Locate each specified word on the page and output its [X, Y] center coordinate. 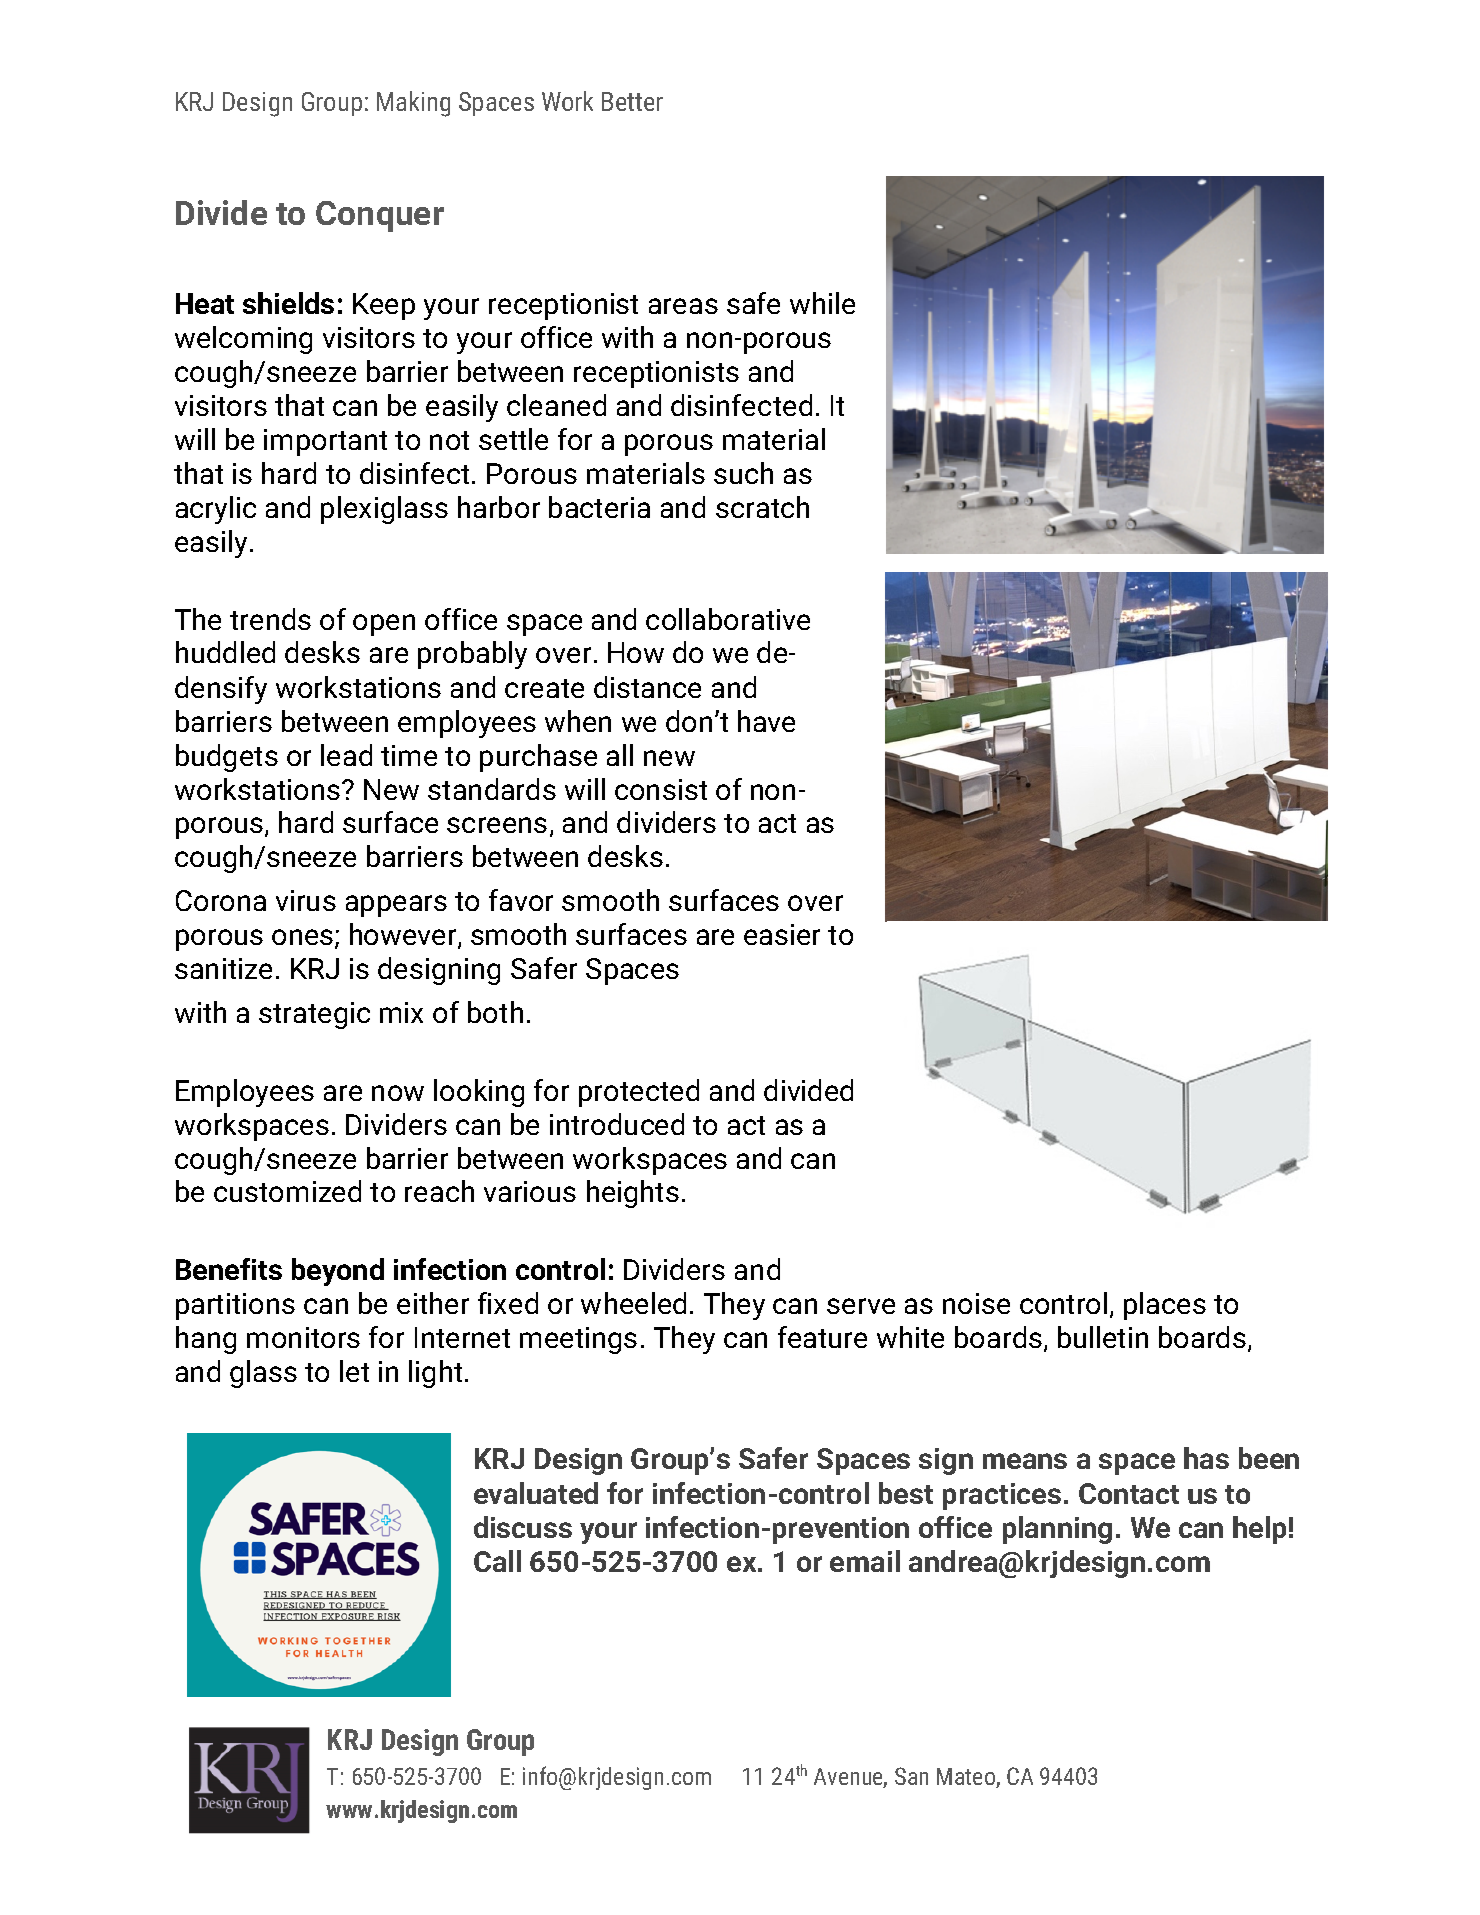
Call [497, 1561]
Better [632, 101]
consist [661, 789]
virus [306, 900]
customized [287, 1191]
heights [633, 1194]
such [743, 473]
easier [782, 934]
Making [413, 104]
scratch [762, 507]
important [325, 442]
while [822, 303]
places [1165, 1306]
